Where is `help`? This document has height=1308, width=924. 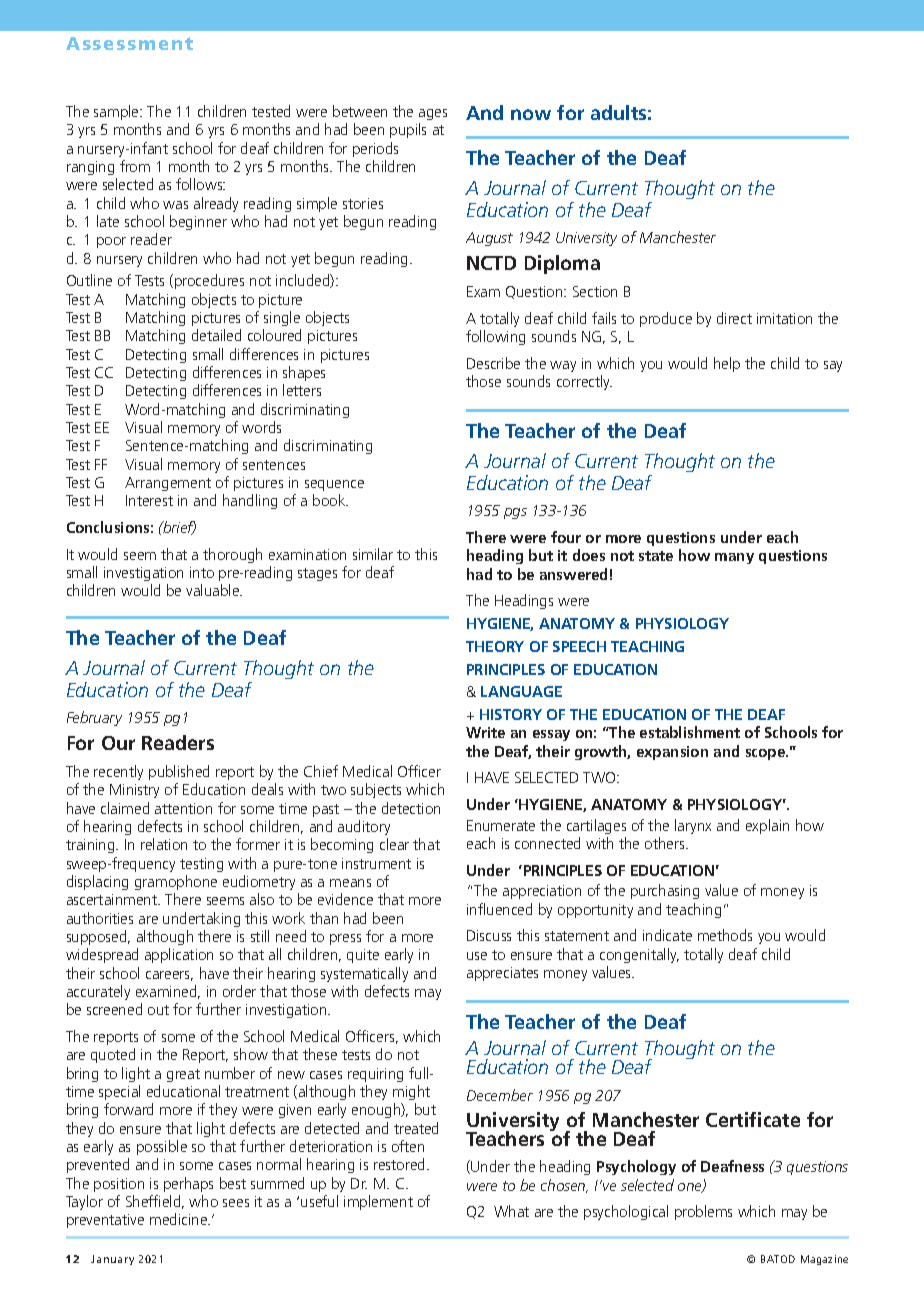 help is located at coordinates (727, 364).
